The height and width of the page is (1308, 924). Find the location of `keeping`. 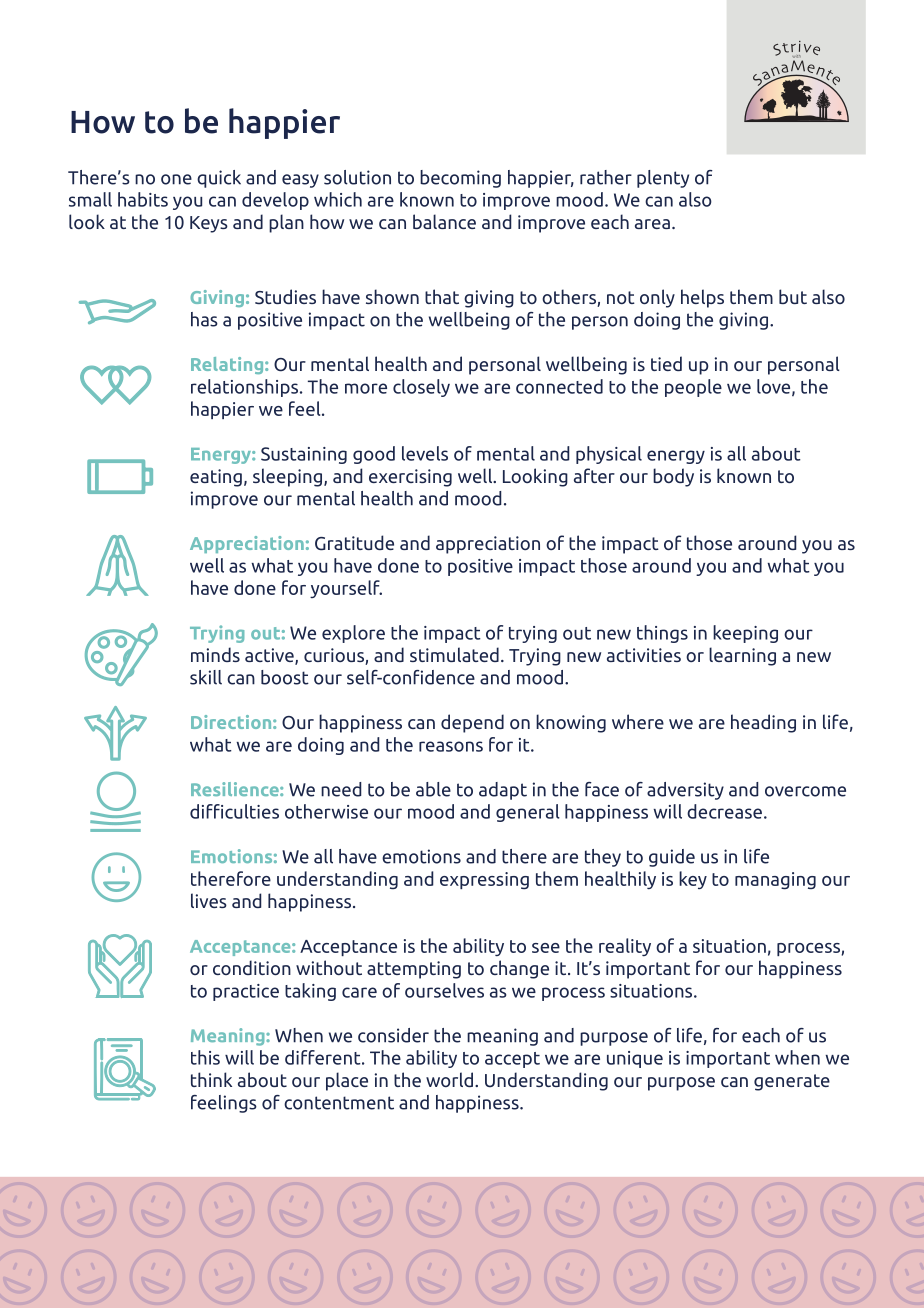

keeping is located at coordinates (745, 634).
